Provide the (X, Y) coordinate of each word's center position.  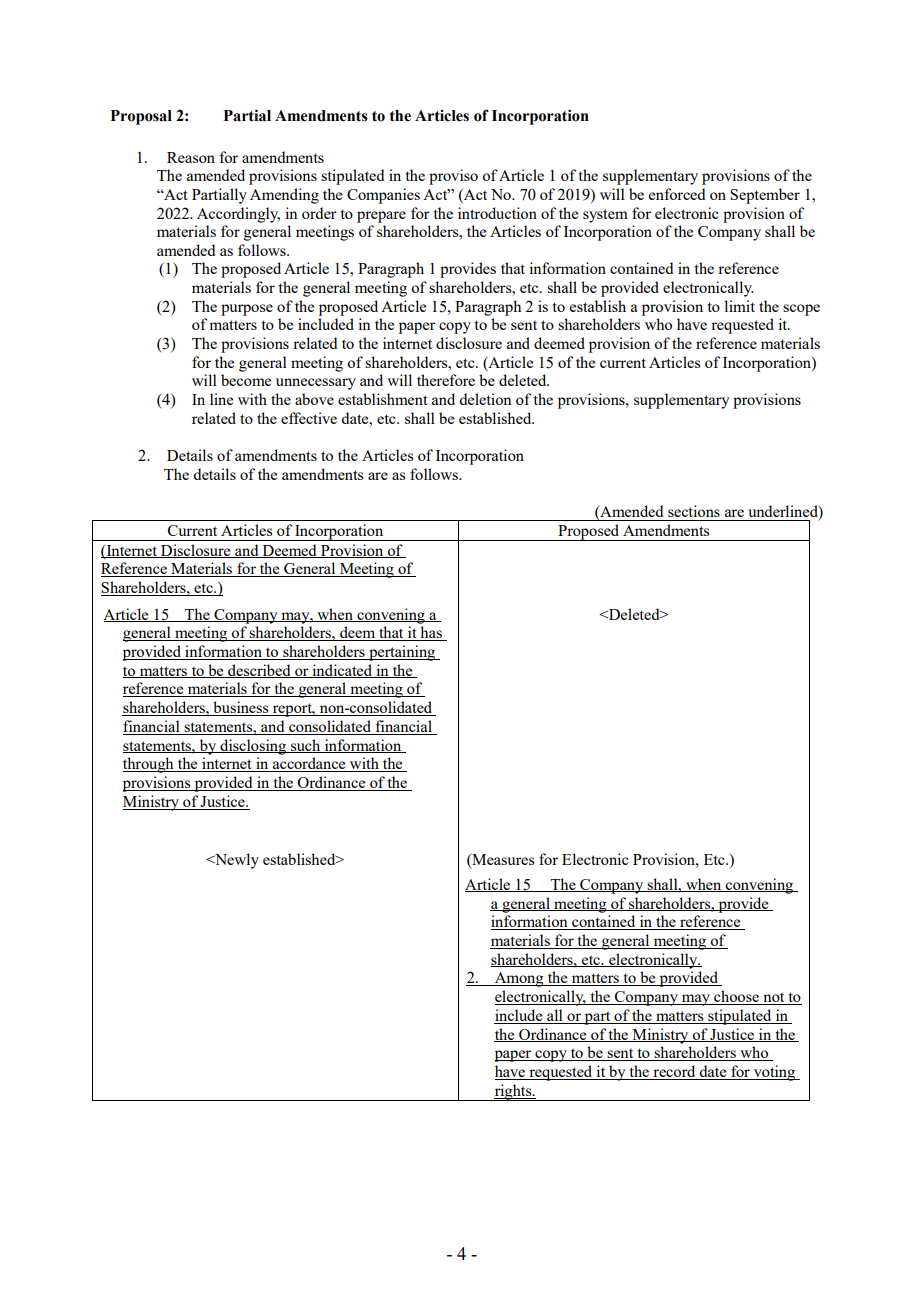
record (674, 1072)
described (259, 671)
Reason (191, 157)
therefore (446, 380)
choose (736, 997)
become (246, 380)
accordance (309, 764)
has (431, 633)
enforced (677, 194)
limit (739, 306)
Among (519, 979)
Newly (236, 861)
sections (694, 511)
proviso (453, 177)
